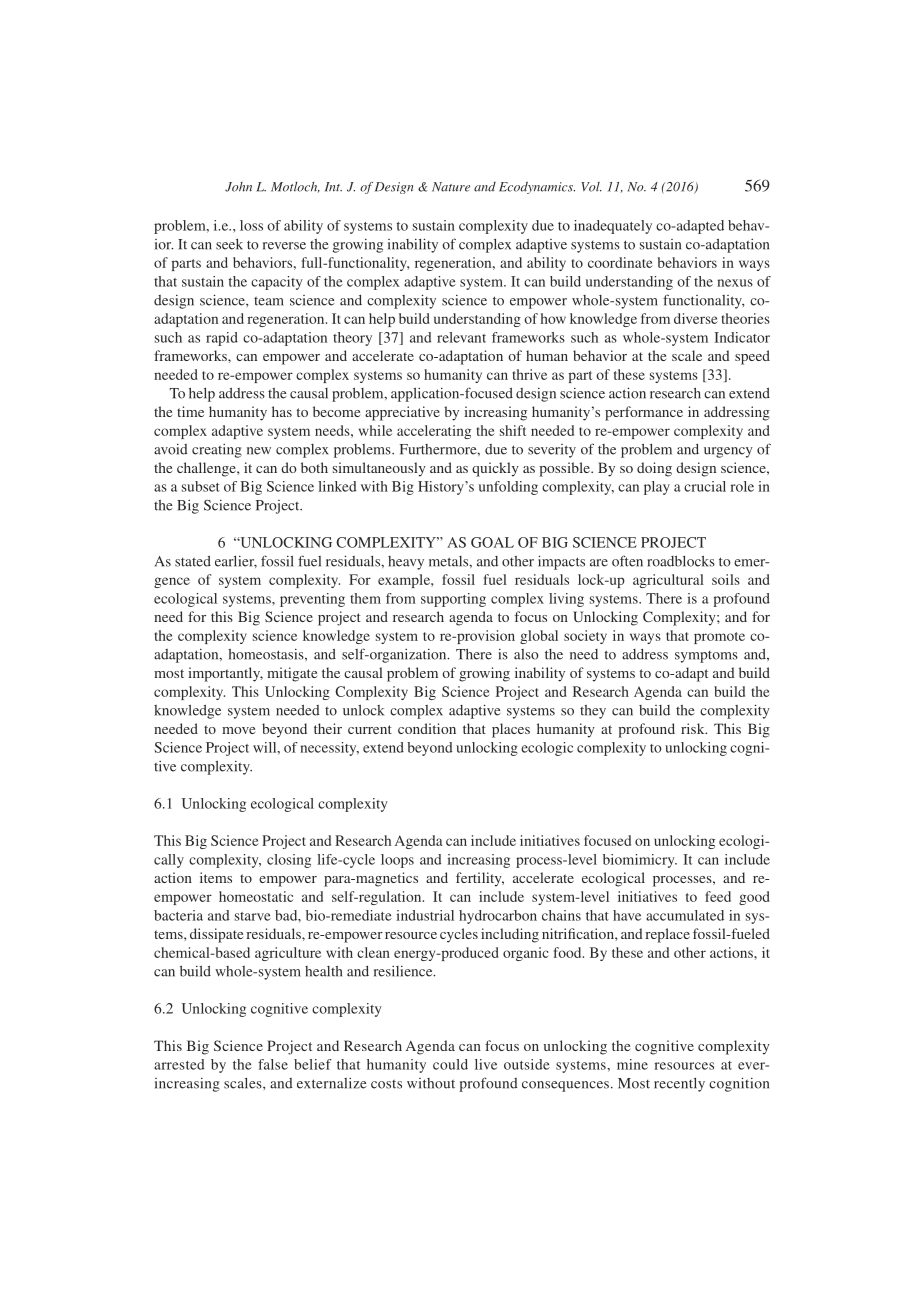 The width and height of the page is (924, 1308). I want to click on recently, so click(679, 1085).
